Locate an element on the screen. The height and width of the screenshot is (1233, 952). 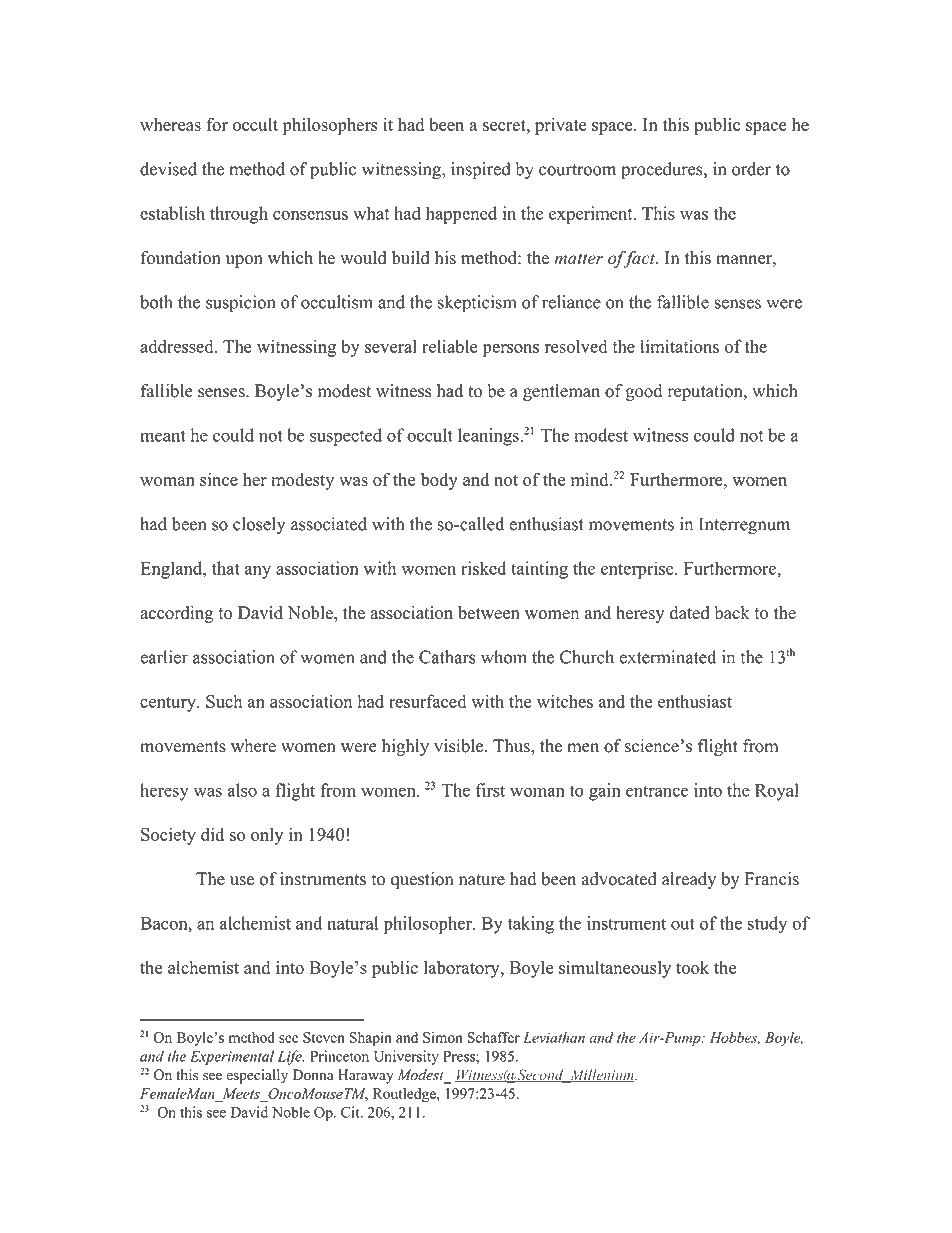
reputation is located at coordinates (706, 392).
